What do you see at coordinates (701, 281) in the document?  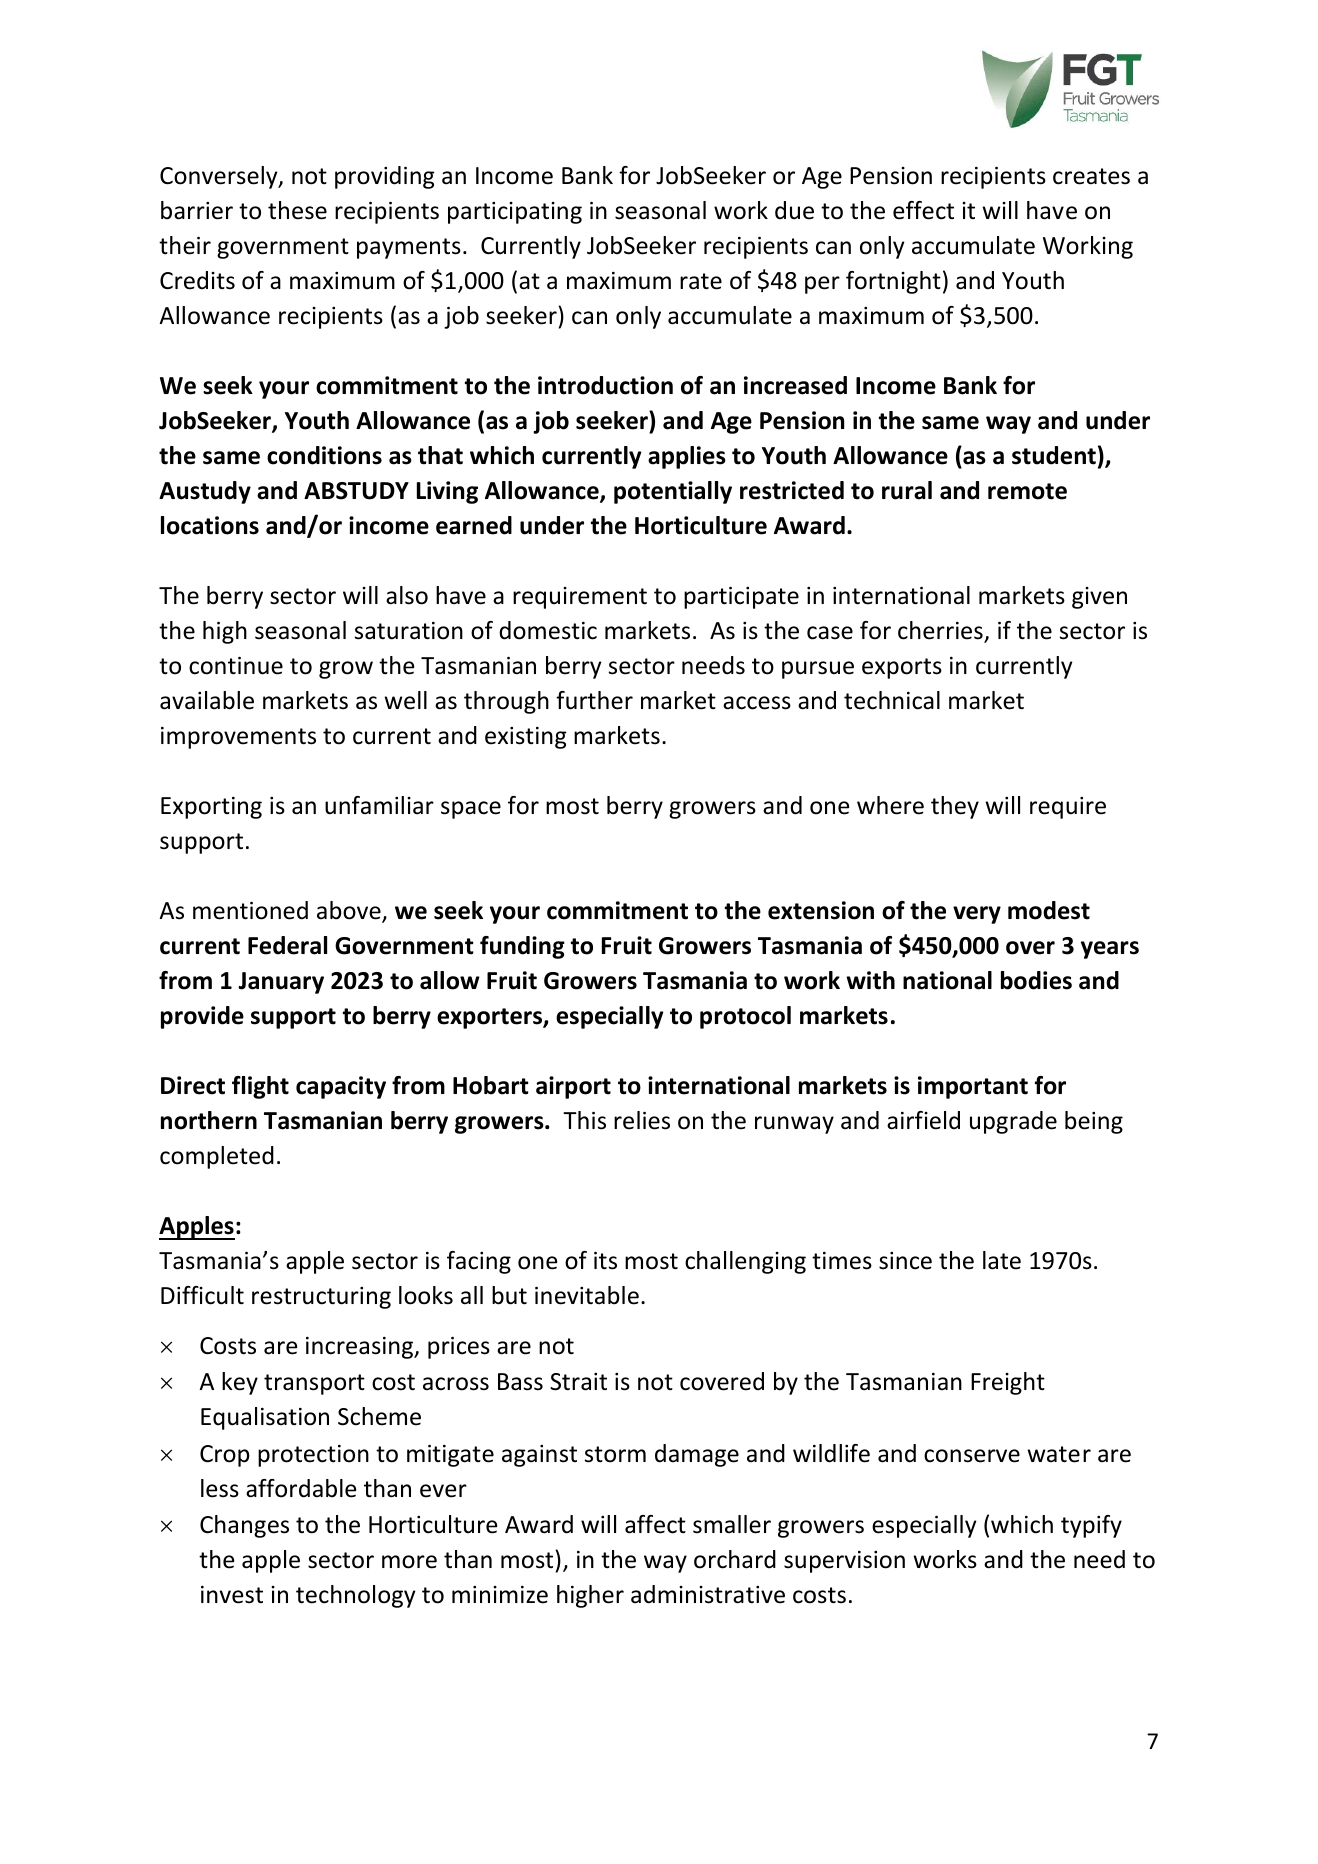 I see `rate` at bounding box center [701, 281].
